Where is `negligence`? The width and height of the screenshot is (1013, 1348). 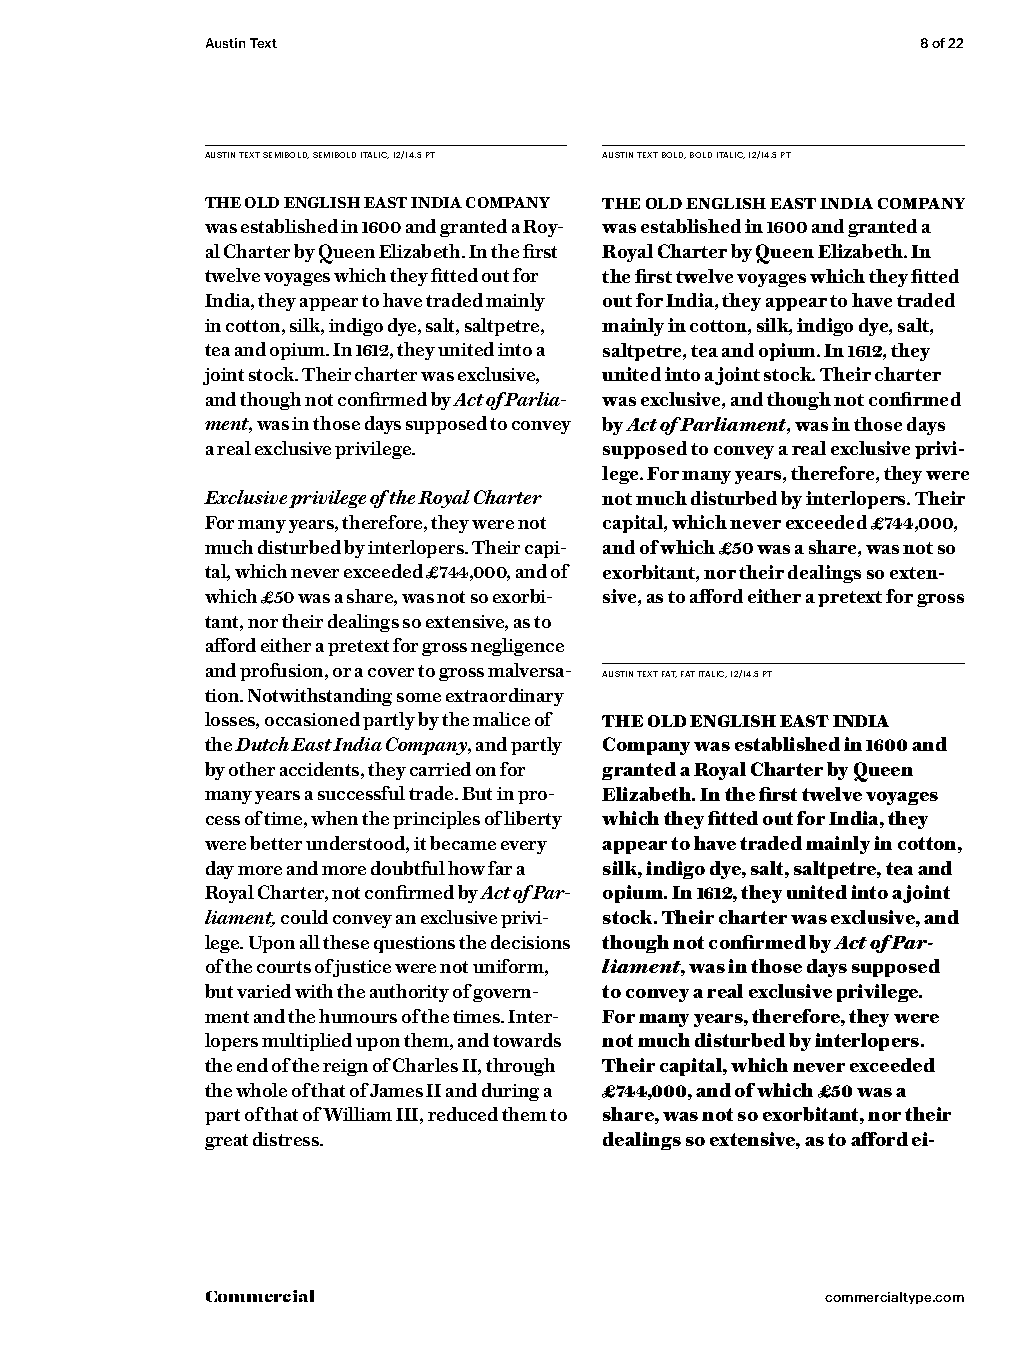
negligence is located at coordinates (517, 647).
